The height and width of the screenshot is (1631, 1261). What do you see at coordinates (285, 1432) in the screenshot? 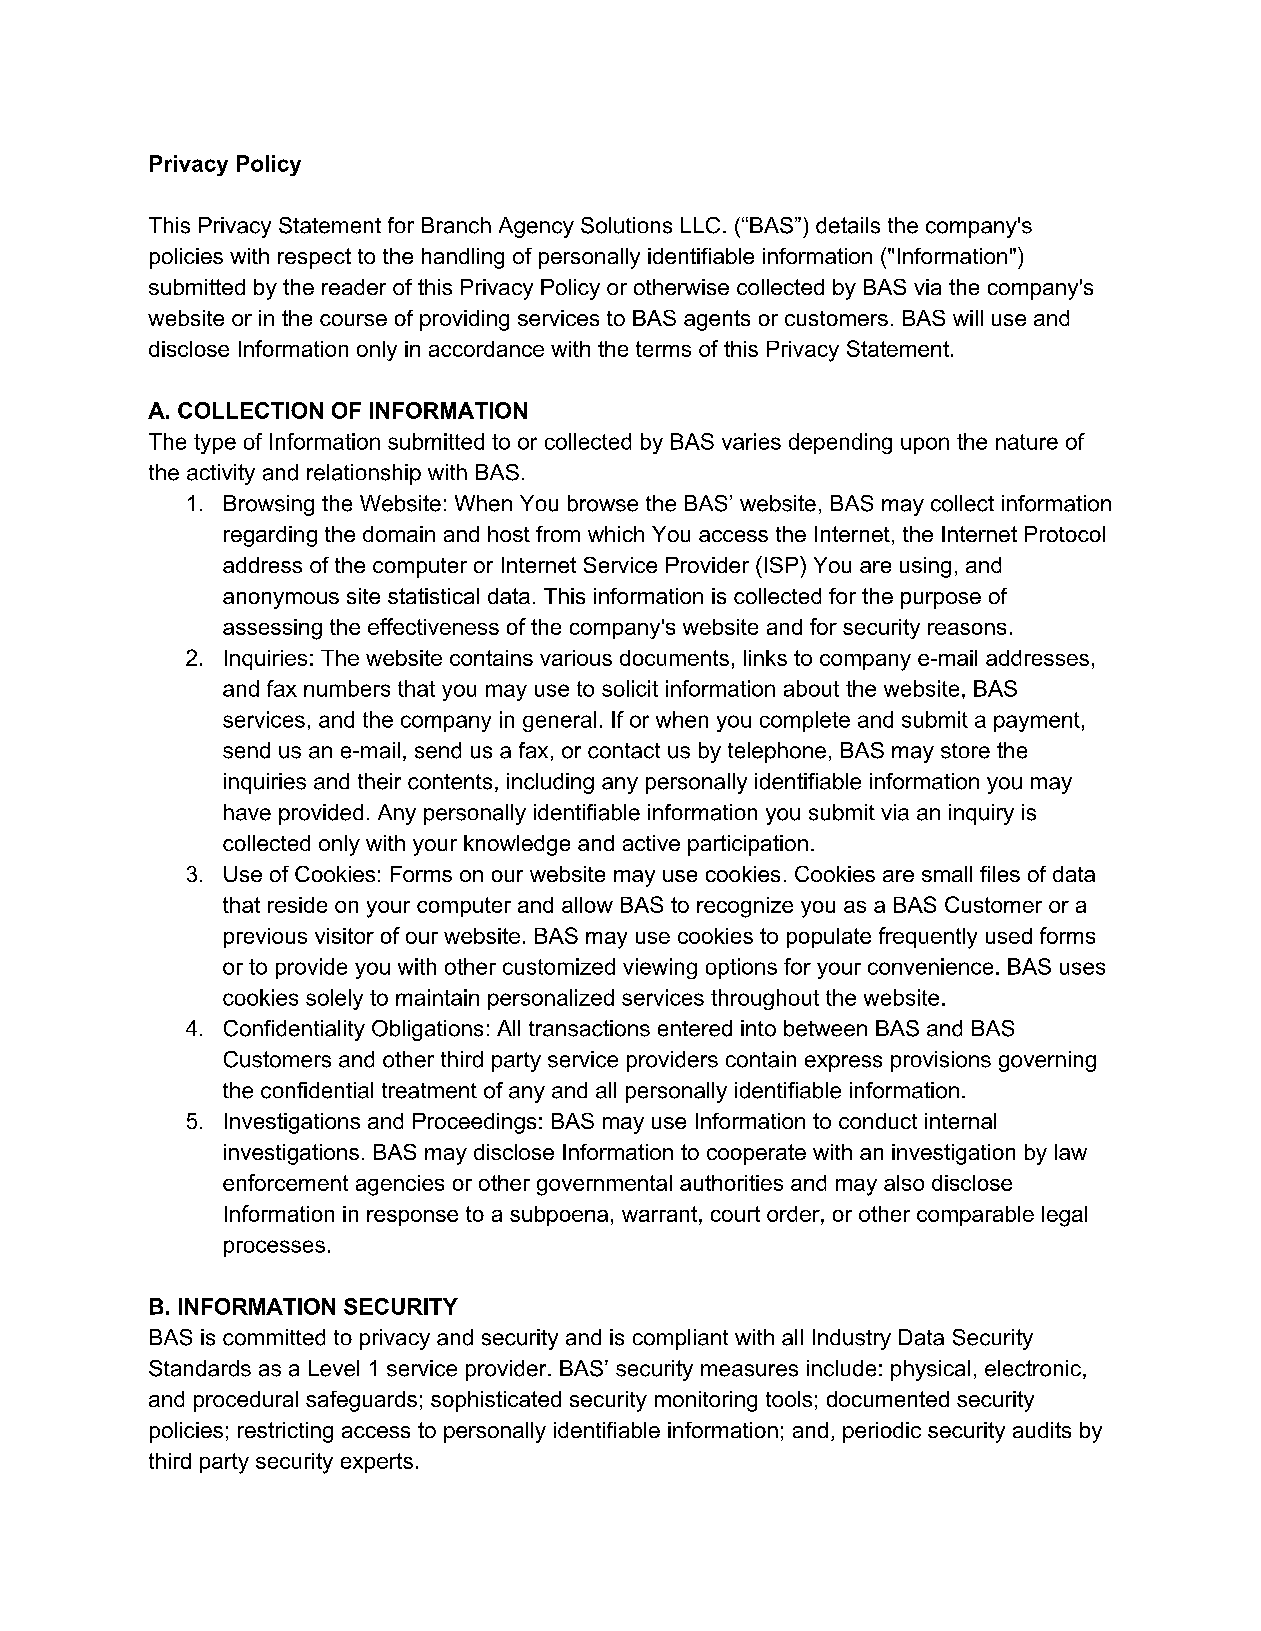
I see `restricting` at bounding box center [285, 1432].
